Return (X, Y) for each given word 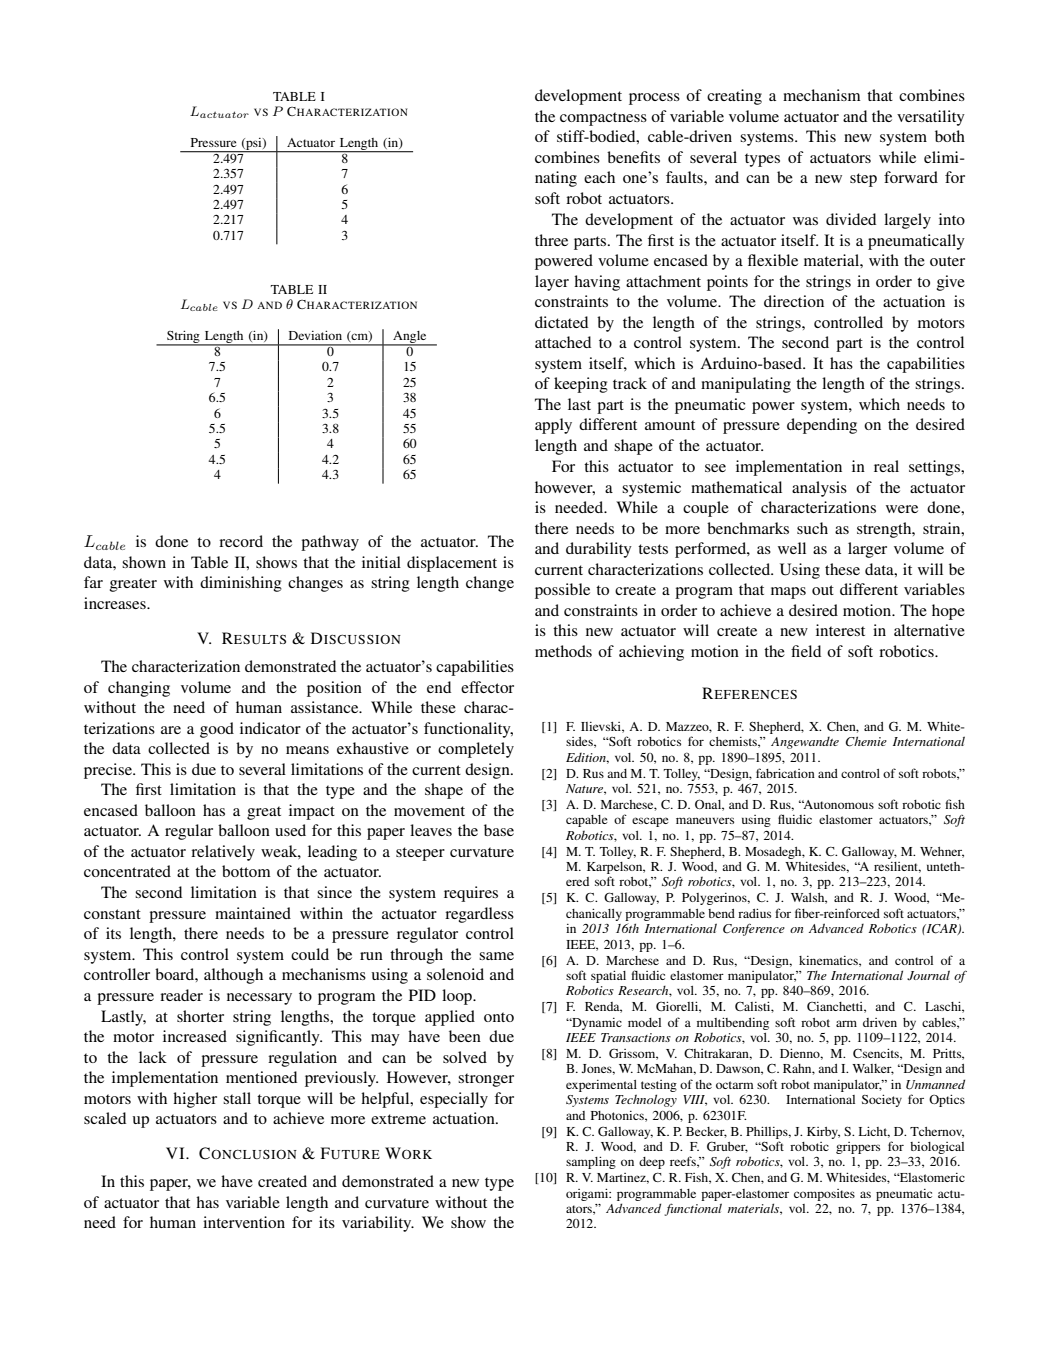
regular (189, 832)
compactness (603, 119)
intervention (244, 1222)
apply (553, 426)
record (241, 541)
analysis (819, 489)
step (863, 180)
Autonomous (838, 804)
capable (587, 821)
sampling (591, 1162)
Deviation (315, 335)
